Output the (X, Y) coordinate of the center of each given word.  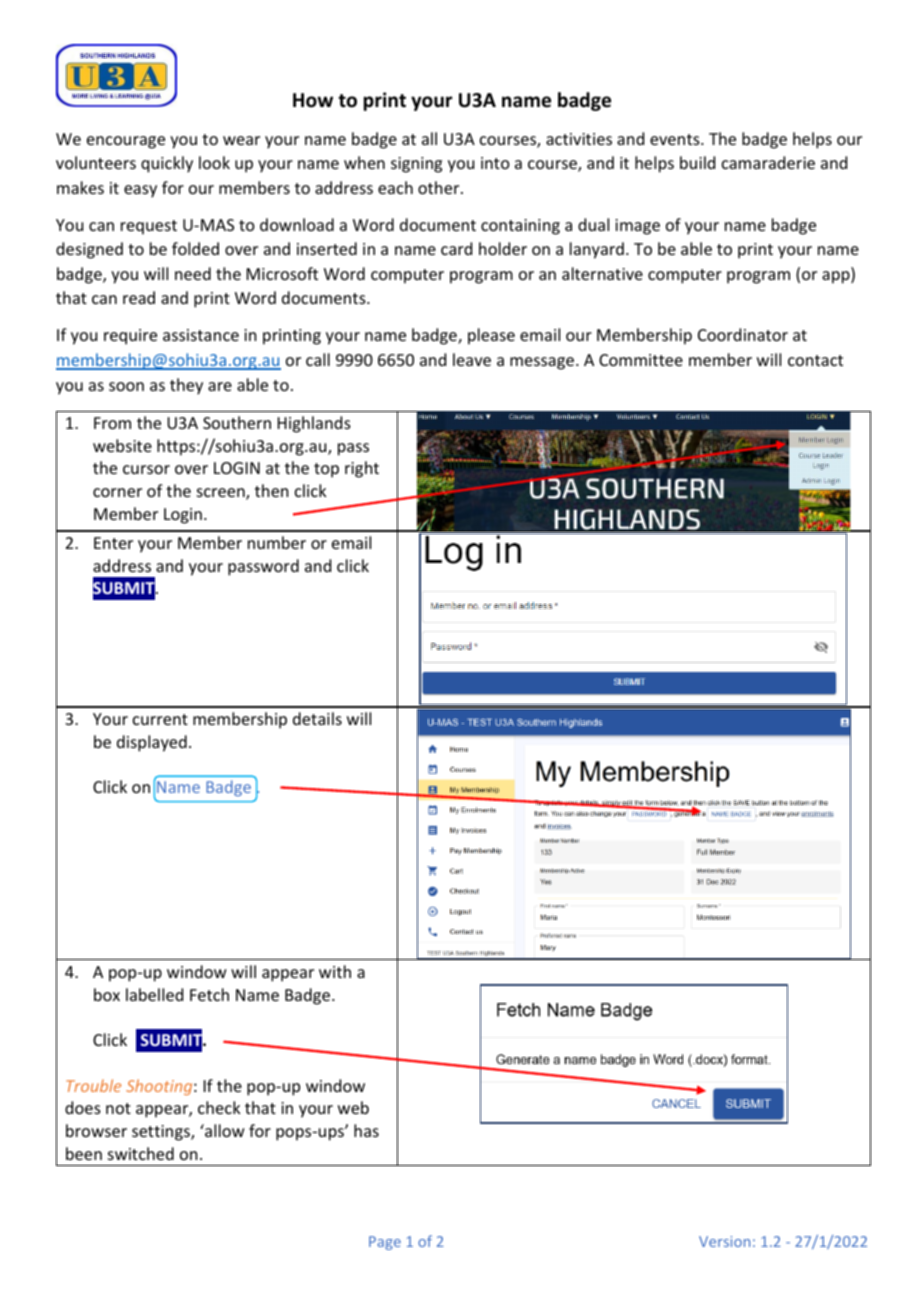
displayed (152, 743)
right (362, 469)
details (317, 718)
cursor (146, 469)
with (335, 971)
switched (141, 1153)
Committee (641, 360)
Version (724, 1241)
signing (416, 165)
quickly (167, 164)
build (697, 162)
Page (385, 1243)
